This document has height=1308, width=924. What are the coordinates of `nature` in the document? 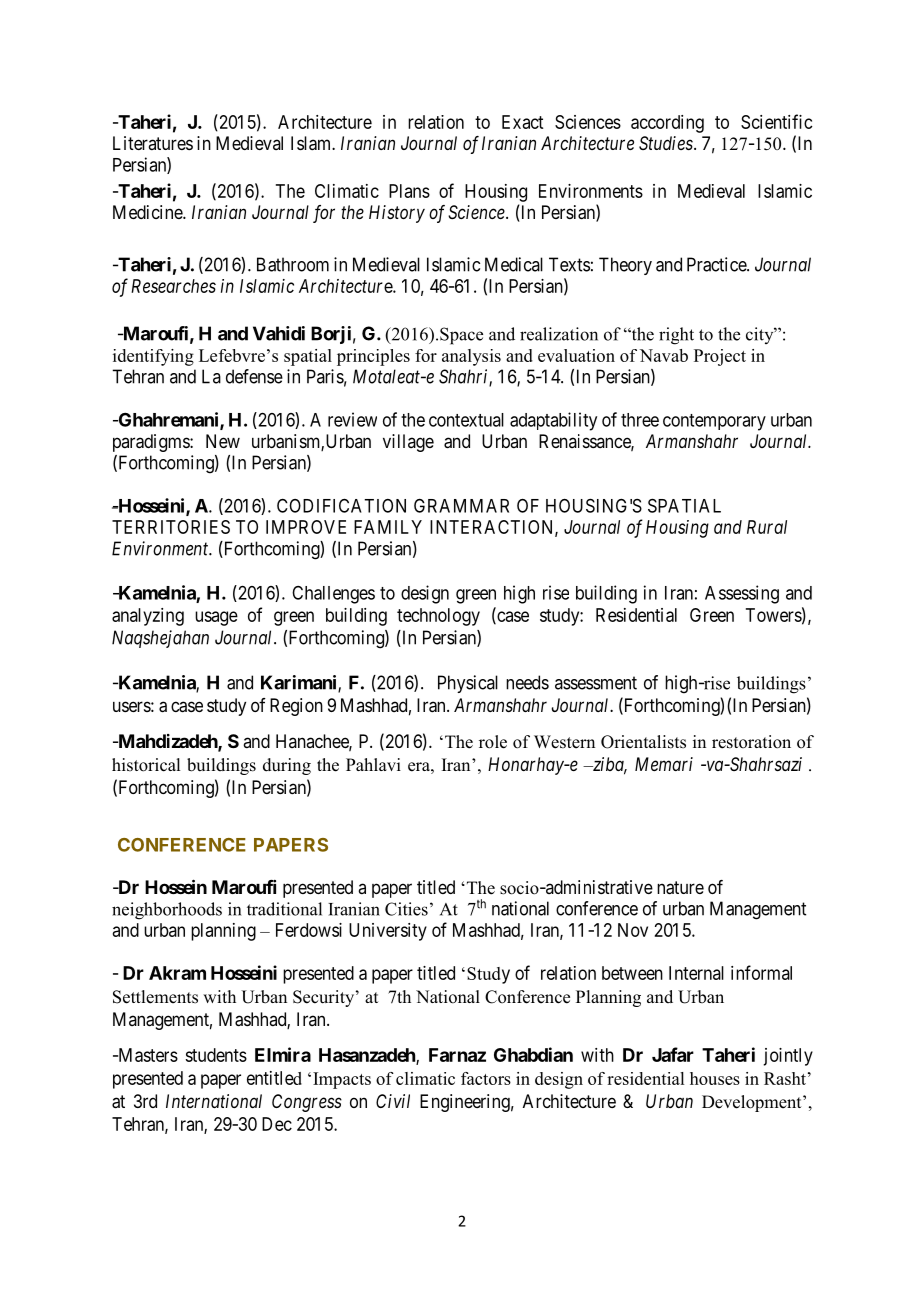 It's located at (680, 888).
